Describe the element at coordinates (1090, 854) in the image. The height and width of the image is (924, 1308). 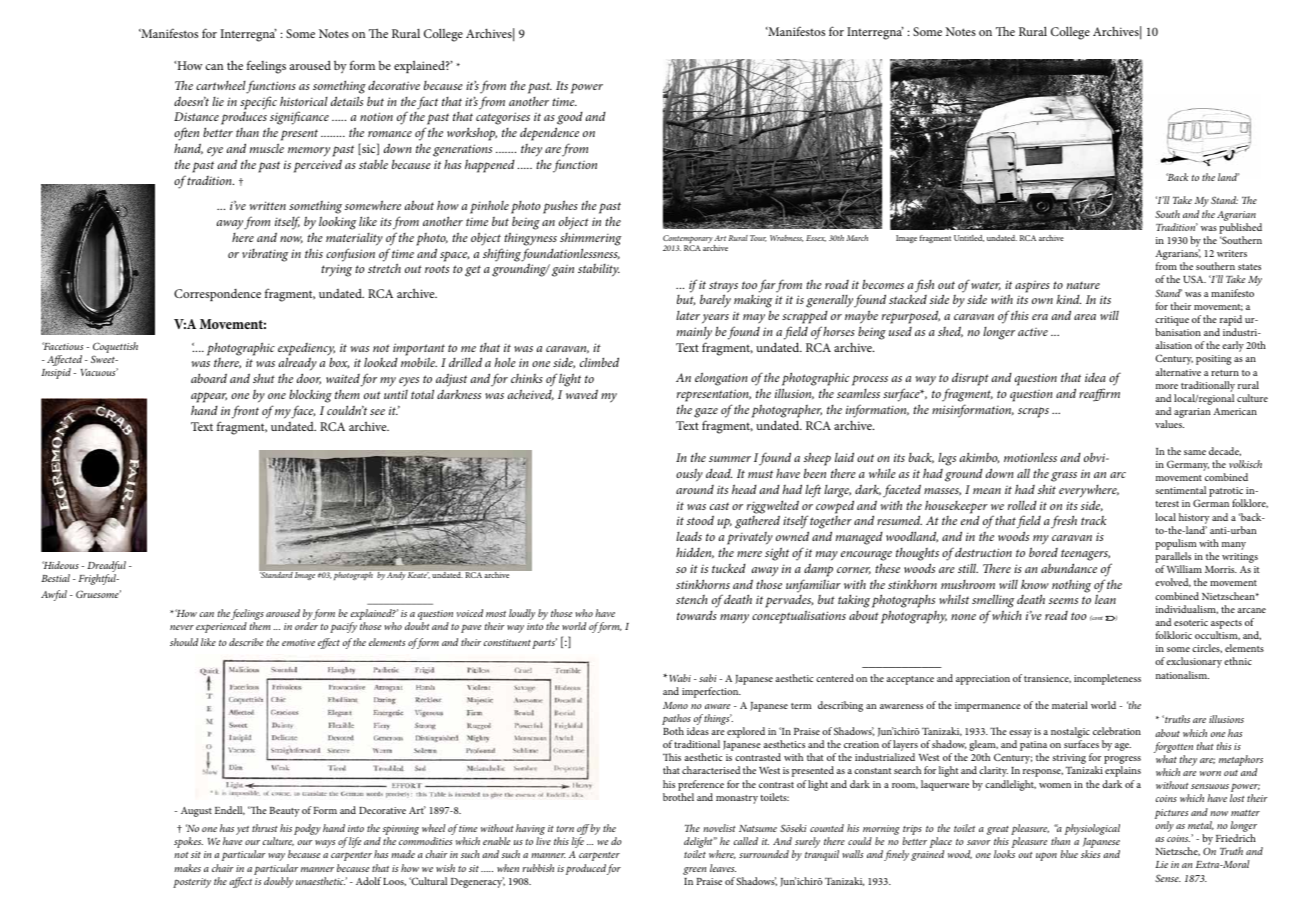
I see `skies` at that location.
